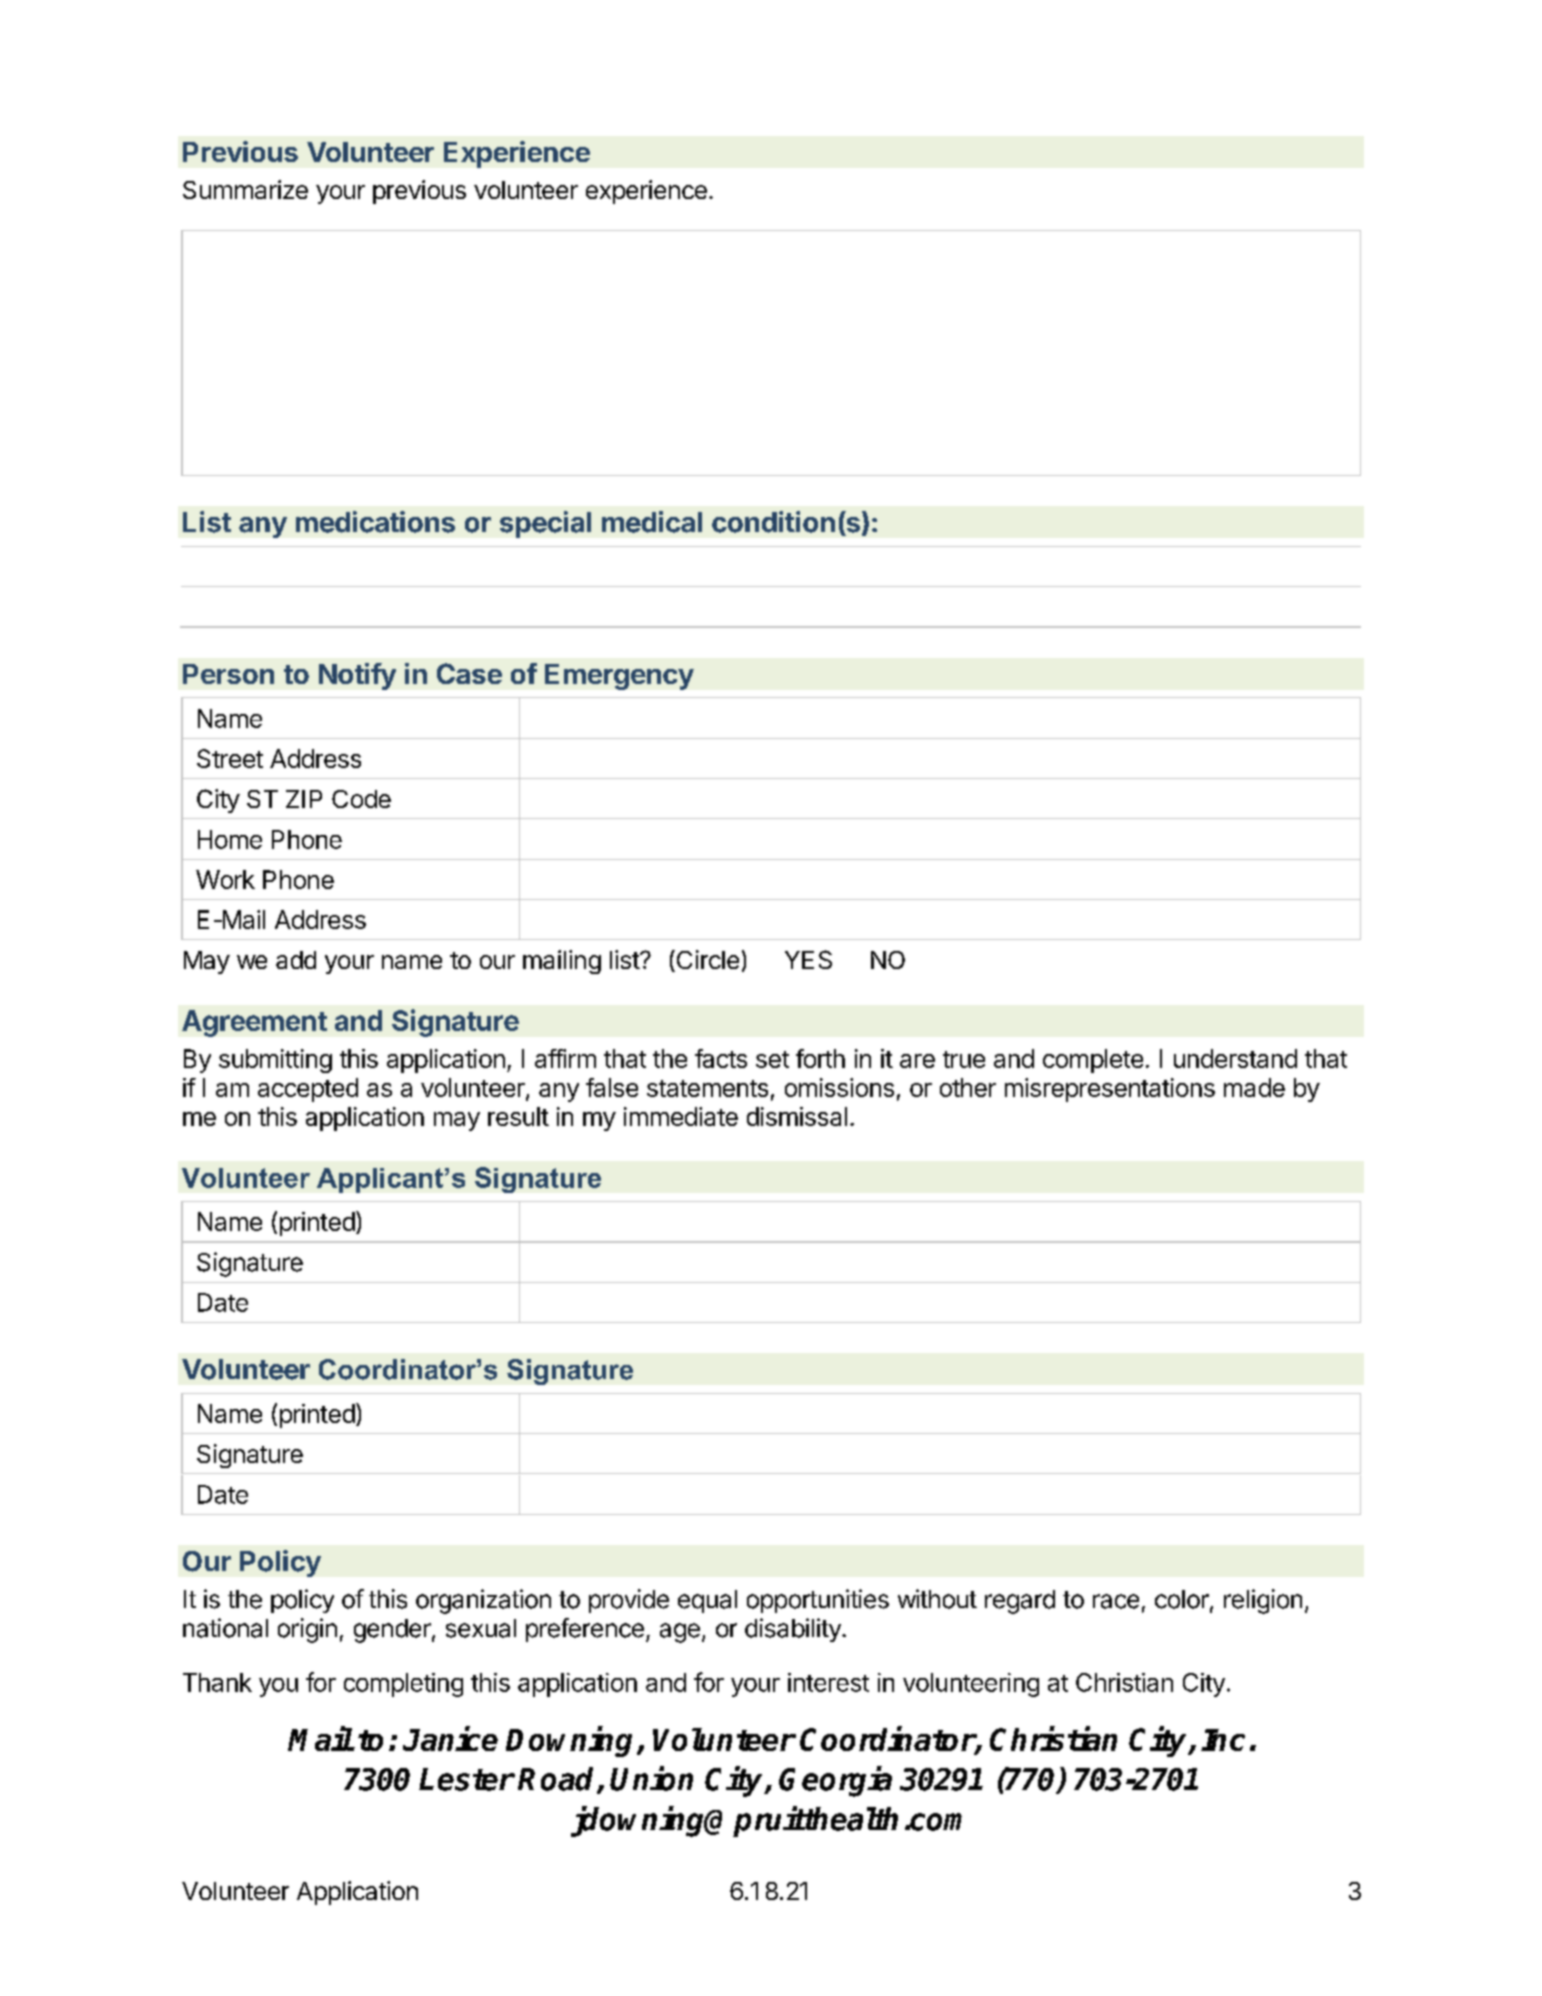  Describe the element at coordinates (1093, 1061) in the document. I see `complete` at that location.
